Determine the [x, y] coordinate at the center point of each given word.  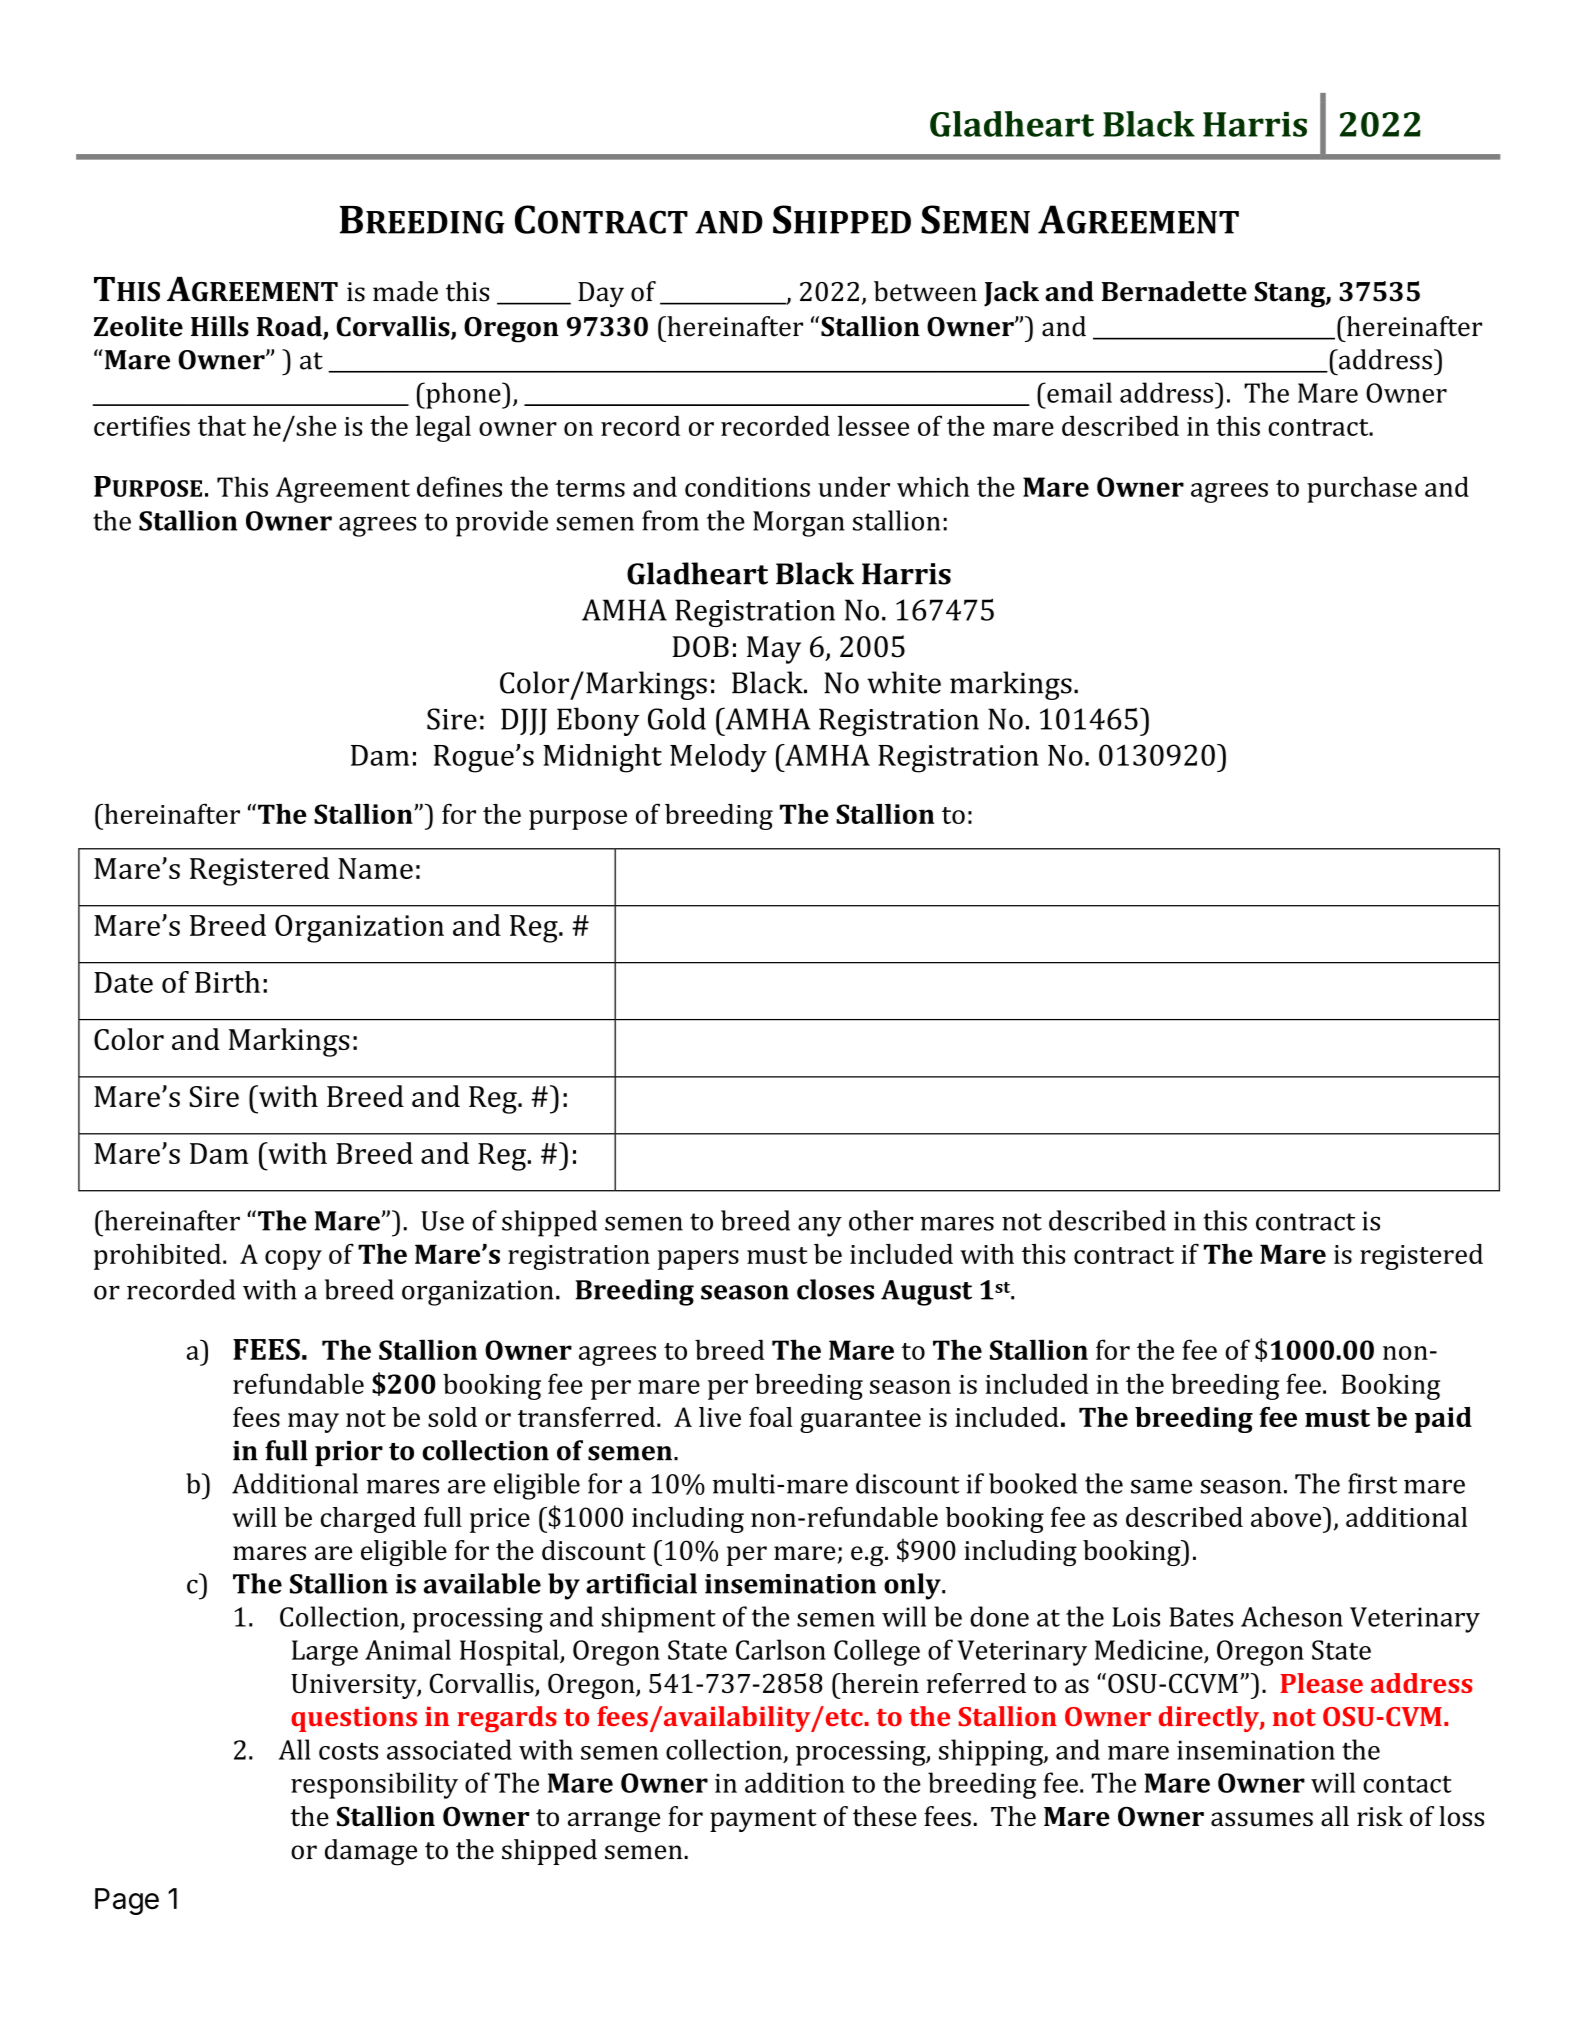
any [820, 1227]
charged [368, 1520]
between [925, 291]
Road [290, 327]
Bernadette [1174, 291]
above [1287, 1517]
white [904, 682]
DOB [700, 647]
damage [371, 1852]
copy [293, 1260]
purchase [1362, 489]
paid [1443, 1420]
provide [502, 523]
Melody [718, 758]
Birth [227, 982]
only [913, 1586]
